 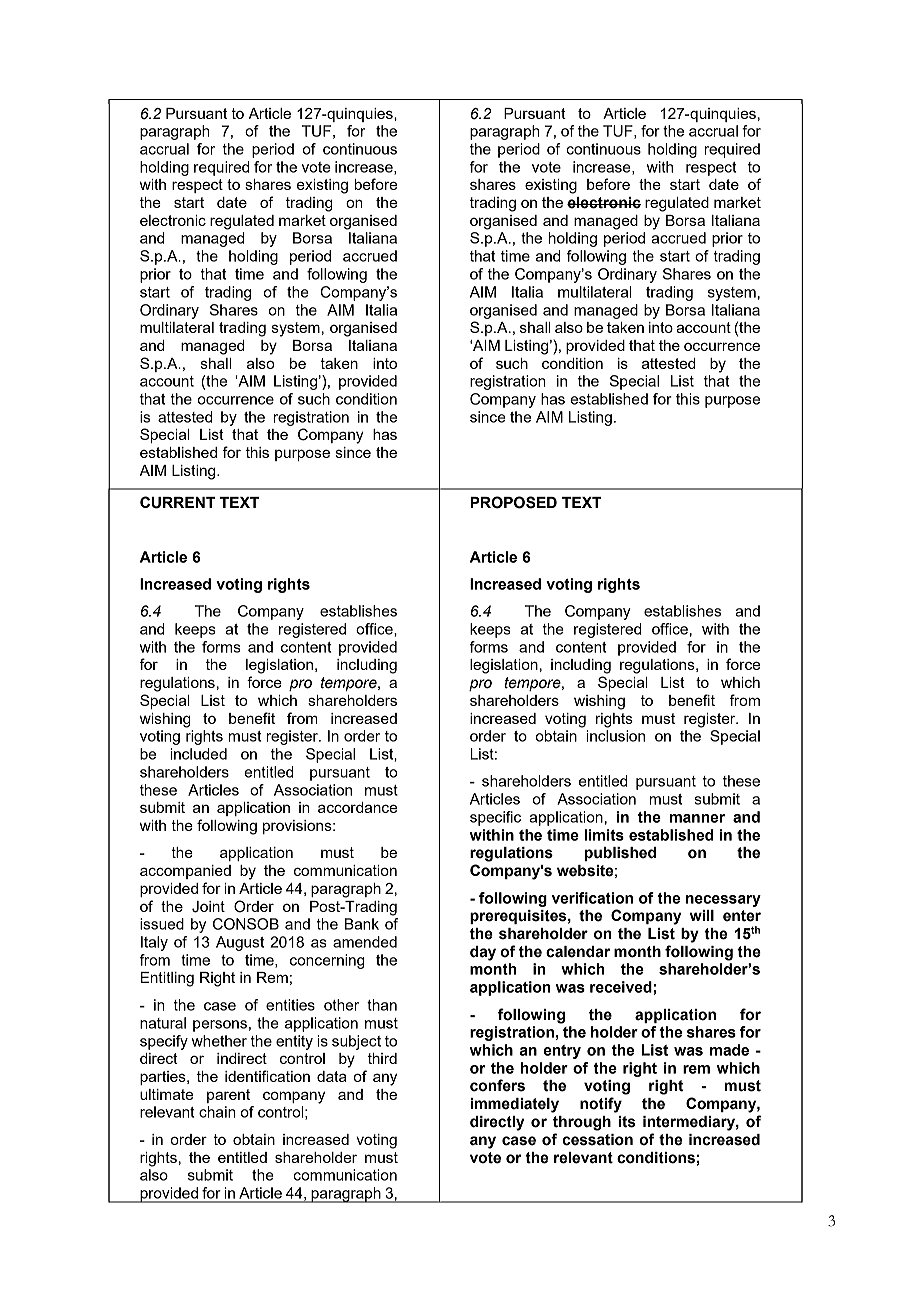 What do you see at coordinates (616, 736) in the page?
I see `inclusion` at bounding box center [616, 736].
